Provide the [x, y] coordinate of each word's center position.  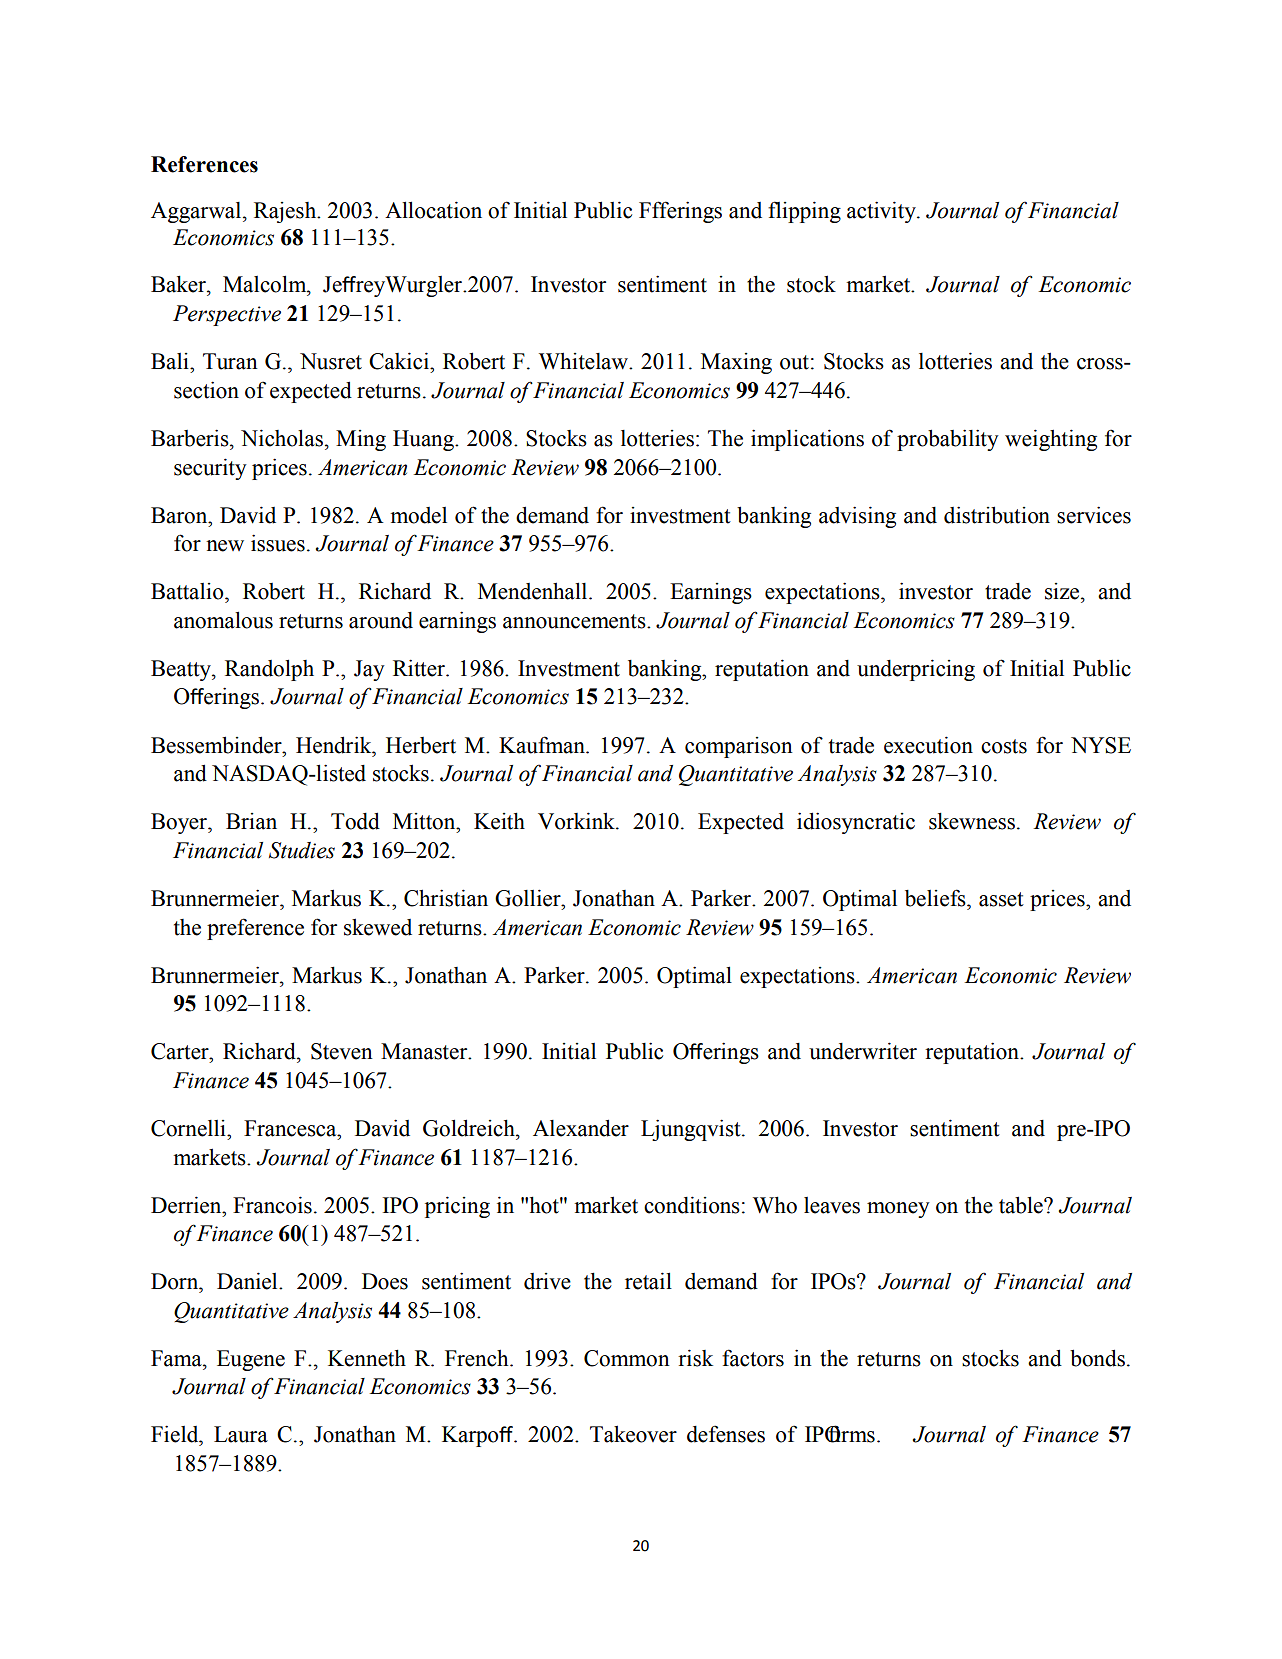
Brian [251, 821]
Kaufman [543, 745]
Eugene [251, 1360]
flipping [804, 212]
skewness [972, 821]
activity [882, 212]
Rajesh [286, 212]
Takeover [633, 1434]
